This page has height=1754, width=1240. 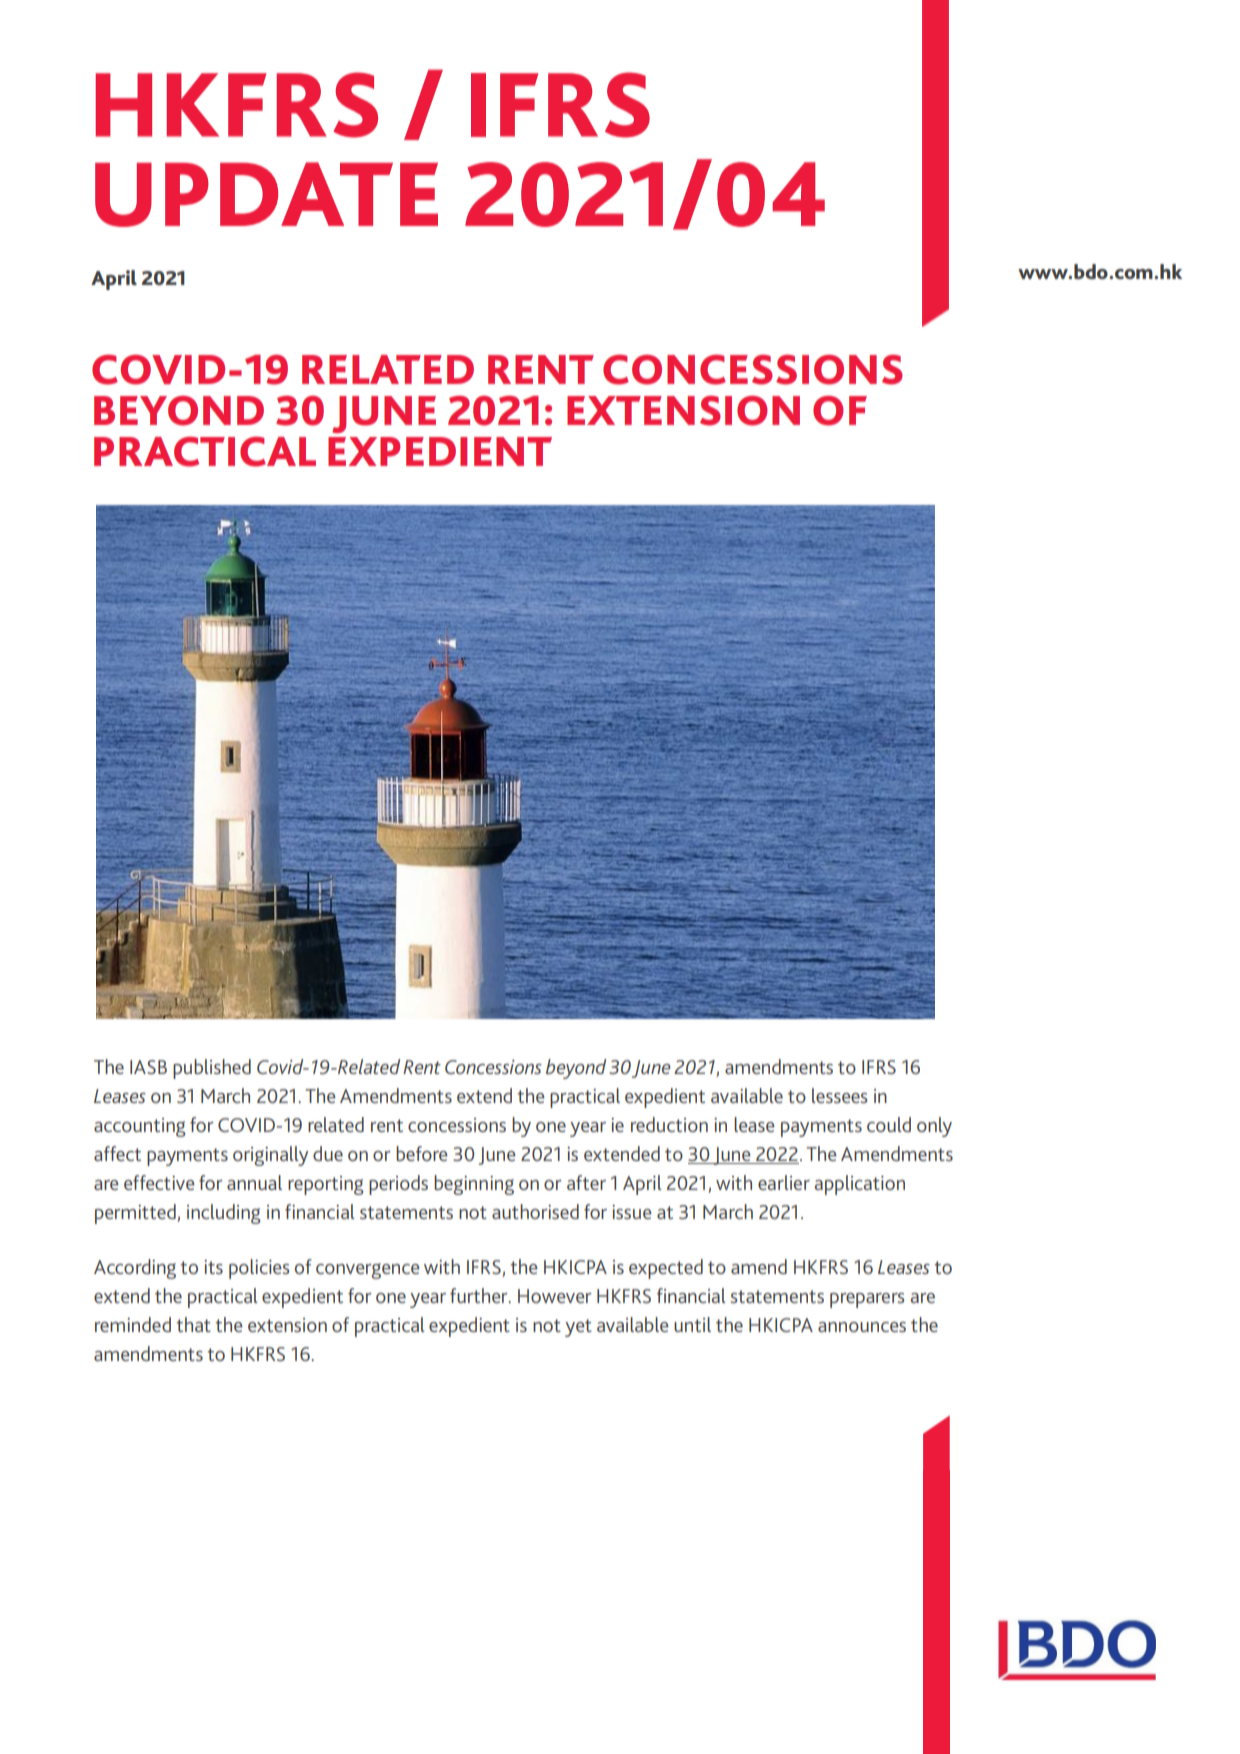 What do you see at coordinates (266, 194) in the page?
I see `UPDATE` at bounding box center [266, 194].
